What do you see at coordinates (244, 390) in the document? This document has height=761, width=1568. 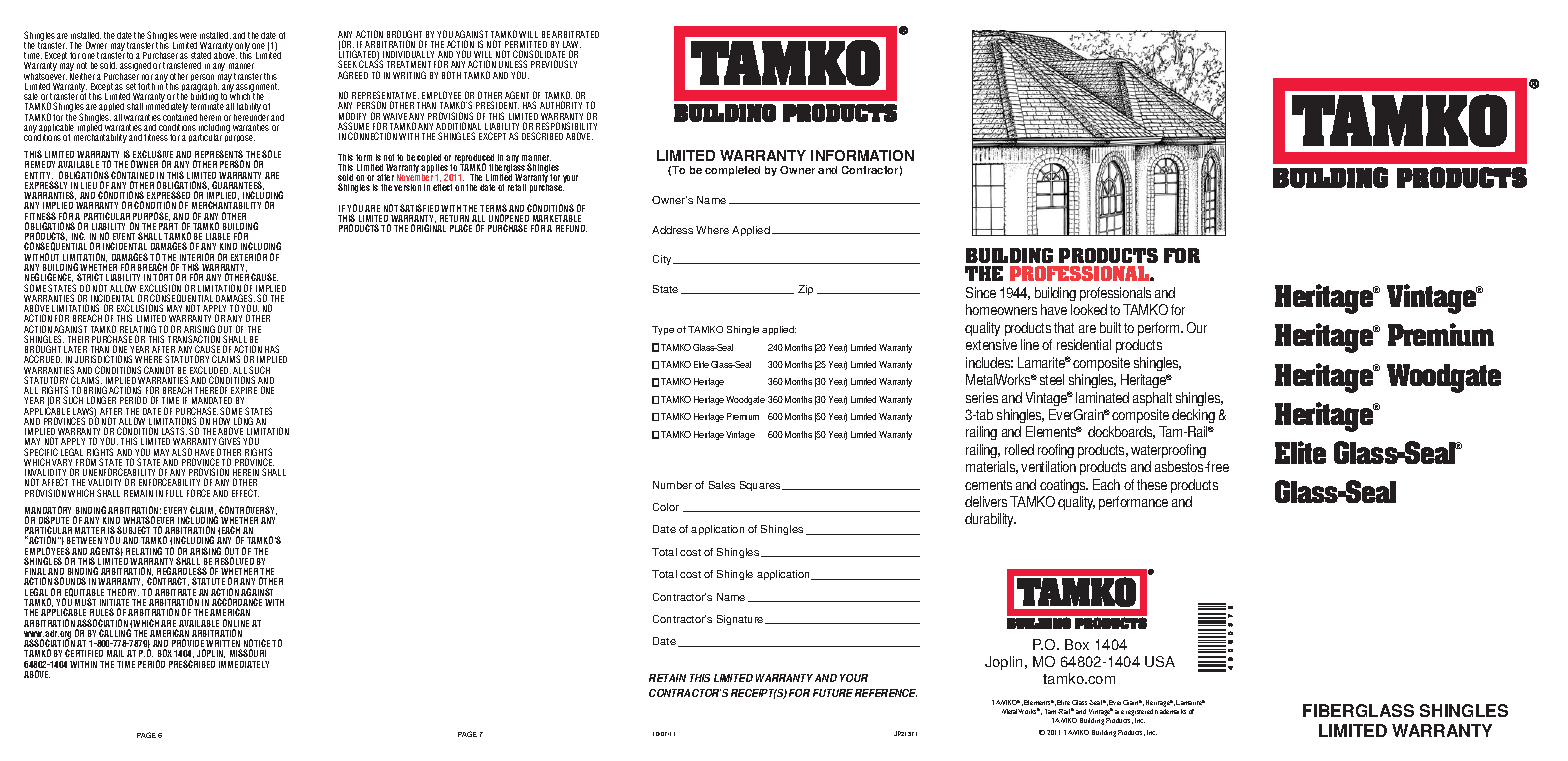 I see `EXPIRE` at bounding box center [244, 390].
